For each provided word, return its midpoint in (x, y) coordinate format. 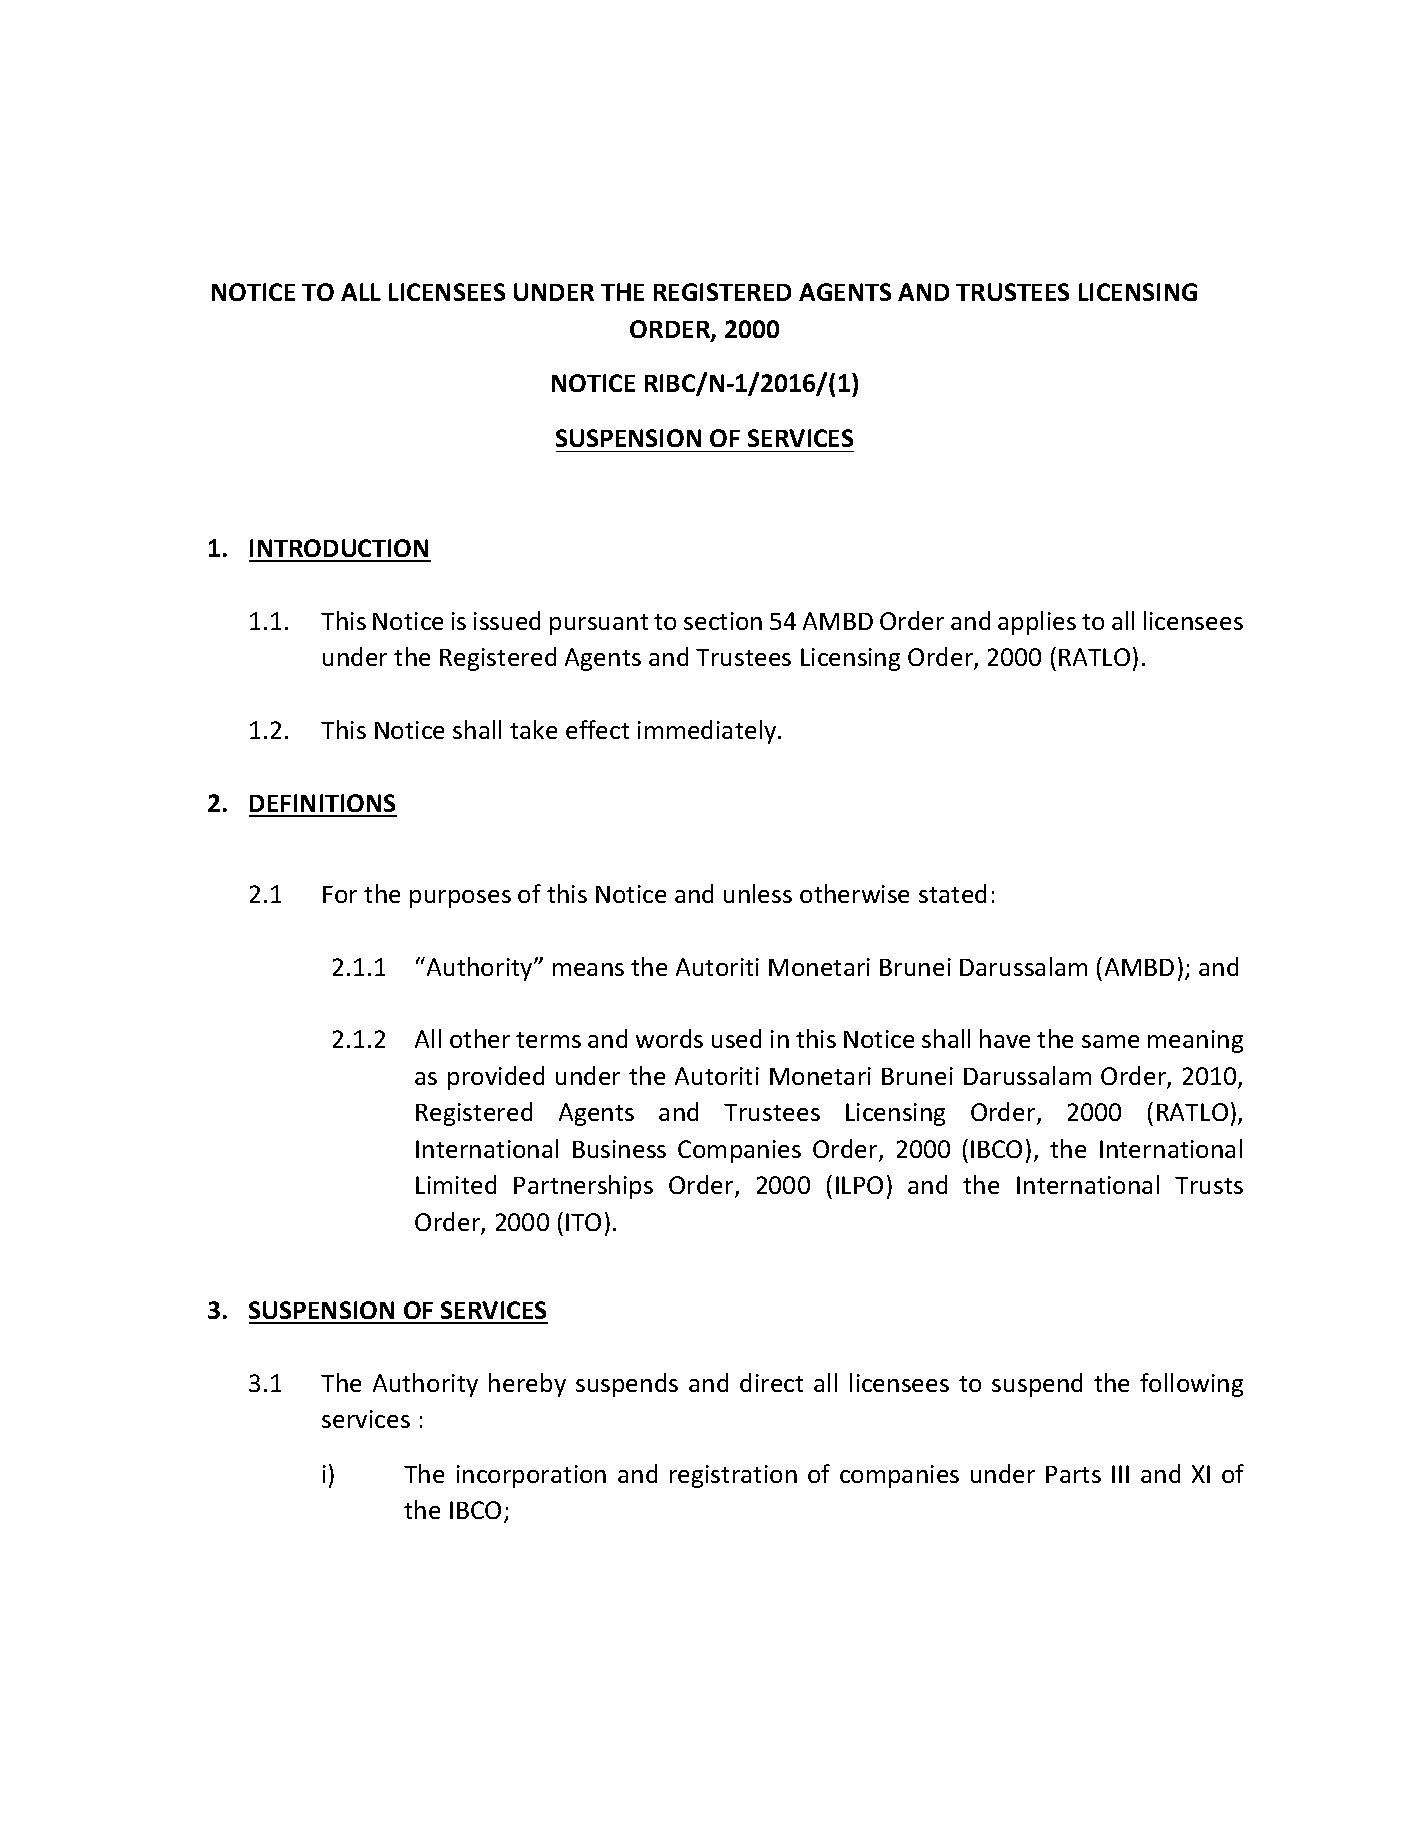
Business (619, 1149)
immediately (708, 732)
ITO (583, 1222)
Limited (456, 1184)
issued (507, 620)
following (1191, 1385)
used (736, 1038)
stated (952, 893)
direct (771, 1382)
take (533, 729)
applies (1037, 623)
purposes (460, 899)
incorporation (531, 1476)
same (1110, 1041)
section (723, 621)
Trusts (1209, 1185)
